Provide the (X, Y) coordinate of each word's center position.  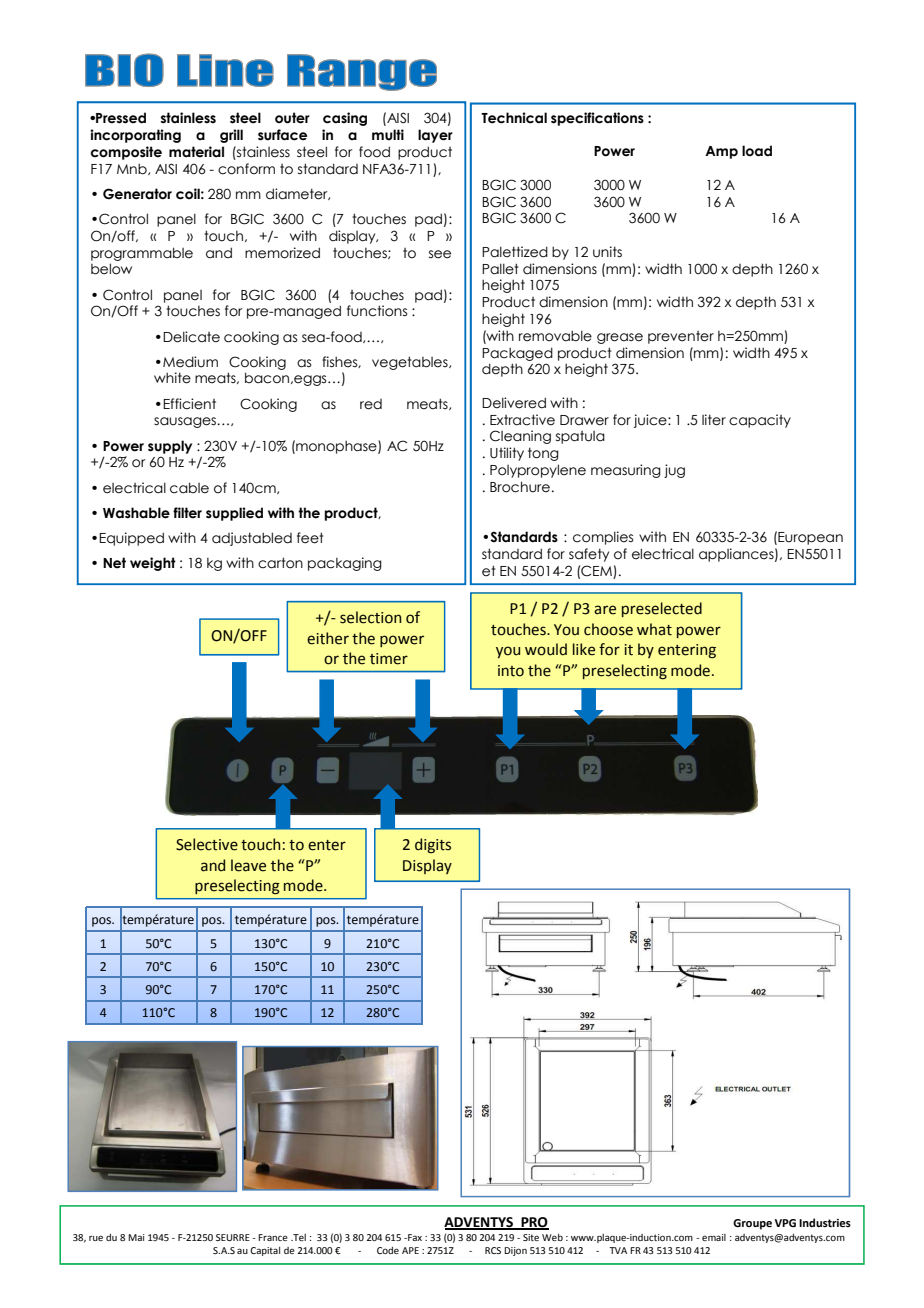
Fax (414, 1237)
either (328, 638)
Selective (207, 844)
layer (435, 136)
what (654, 629)
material (196, 152)
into (511, 671)
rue (96, 1238)
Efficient (189, 404)
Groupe (752, 1224)
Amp (721, 152)
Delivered (514, 403)
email (714, 1237)
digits (433, 846)
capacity (760, 421)
